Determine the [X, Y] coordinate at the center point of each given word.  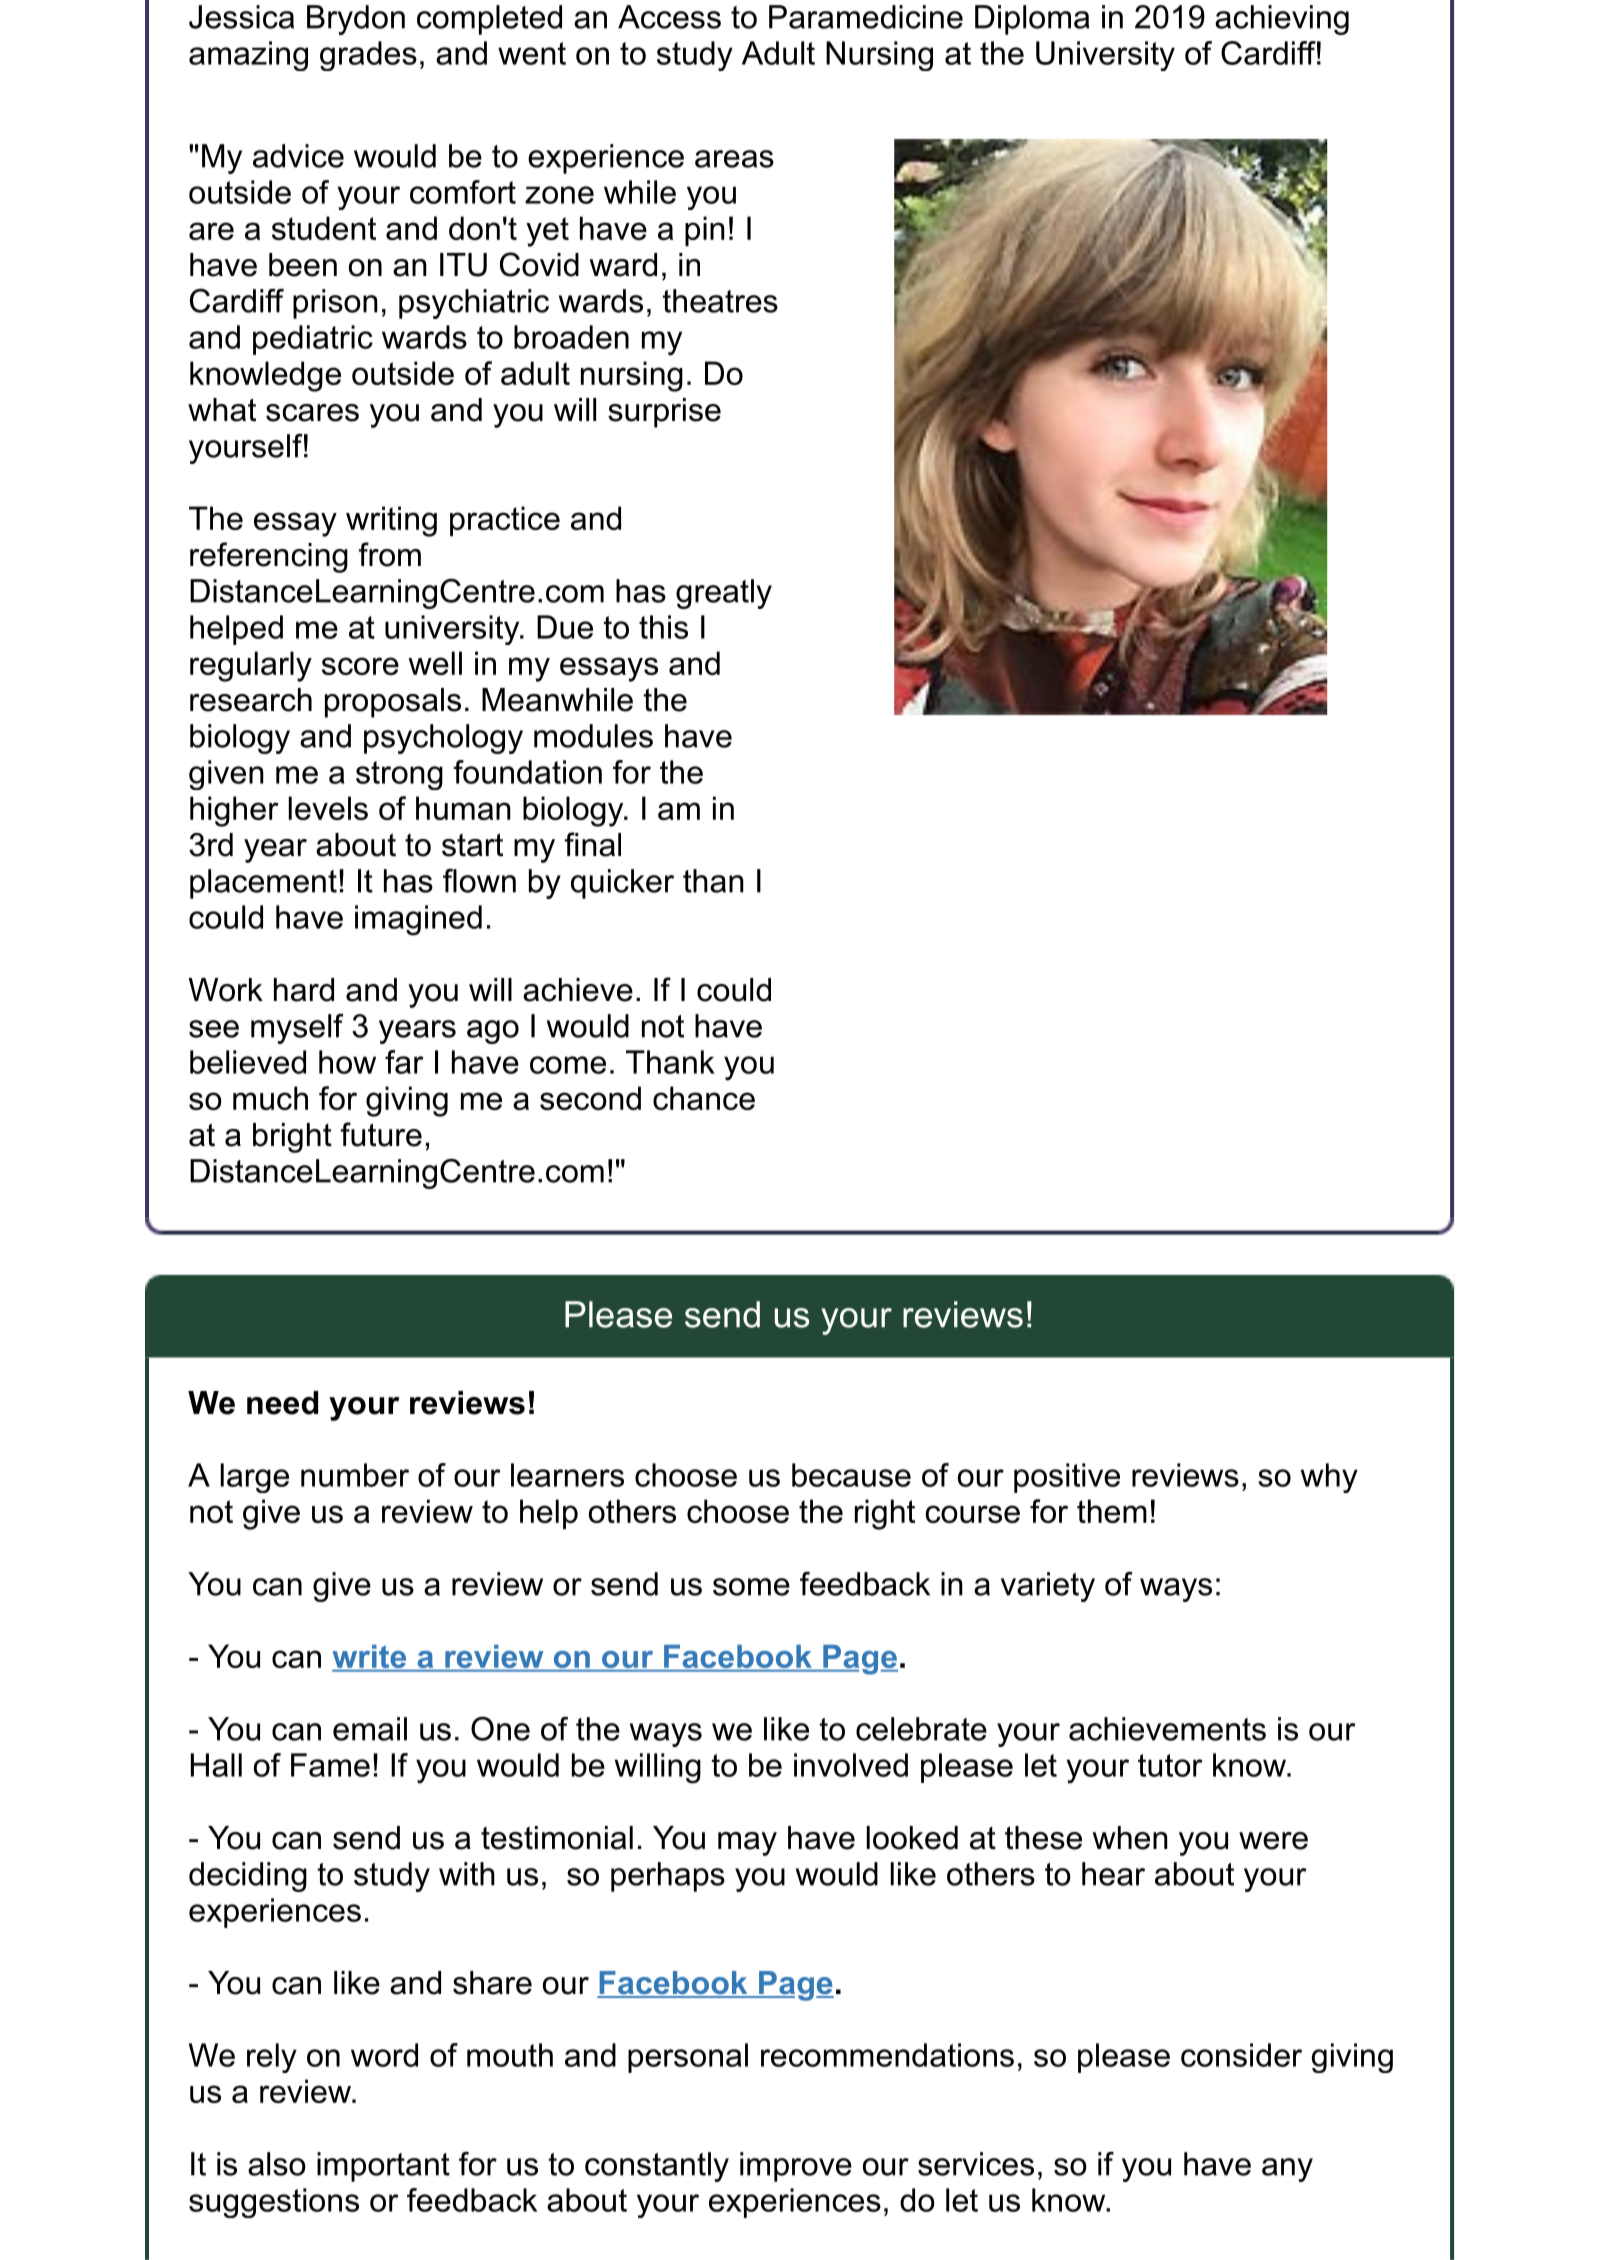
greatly [724, 594]
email [370, 1729]
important [383, 2167]
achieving [1282, 20]
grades [368, 56]
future [381, 1134]
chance [704, 1098]
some [751, 1587]
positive [1067, 1478]
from [389, 554]
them [1112, 1511]
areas [734, 159]
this [663, 627]
